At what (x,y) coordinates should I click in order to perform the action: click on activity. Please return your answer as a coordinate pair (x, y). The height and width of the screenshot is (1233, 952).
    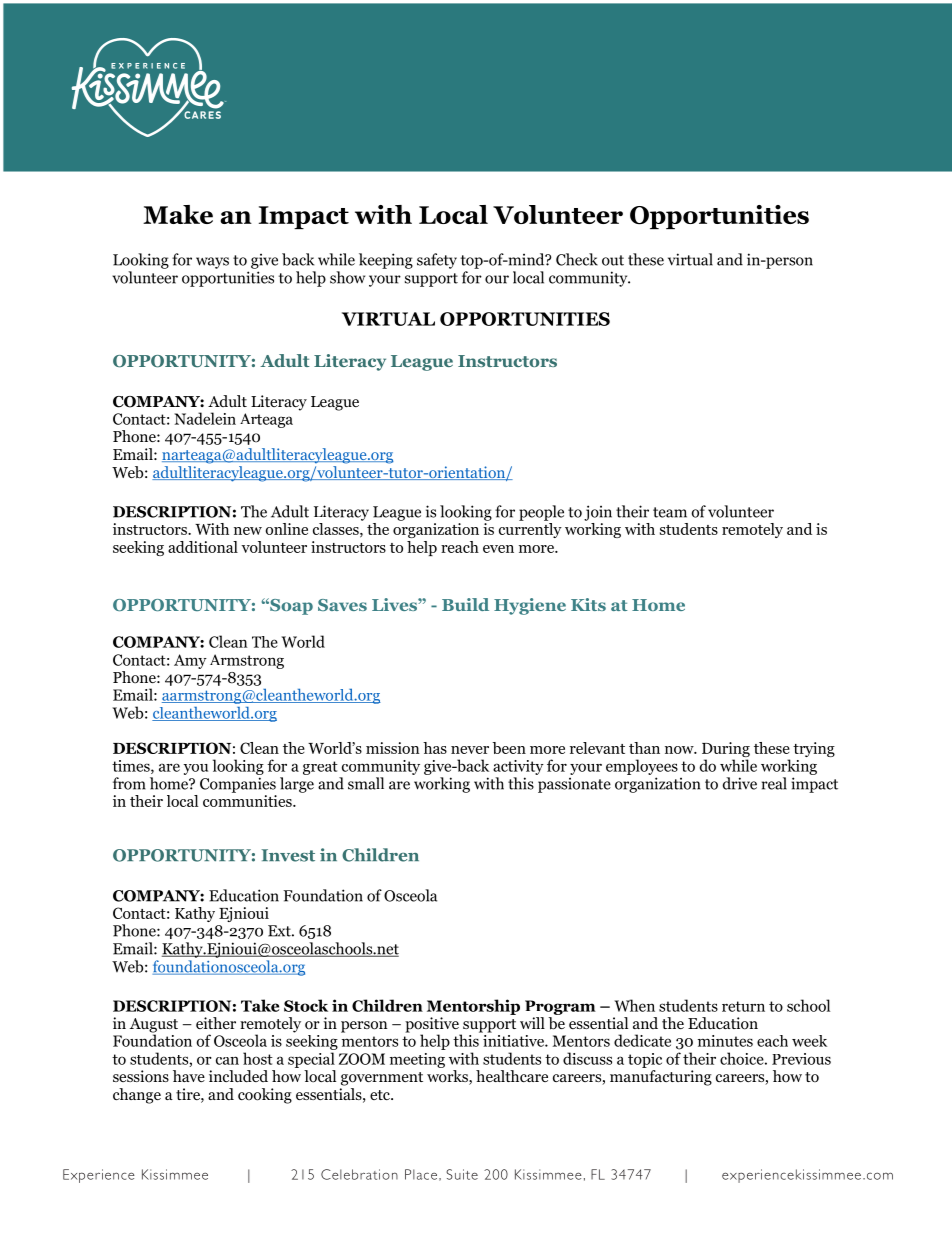
    Looking at the image, I should click on (518, 767).
